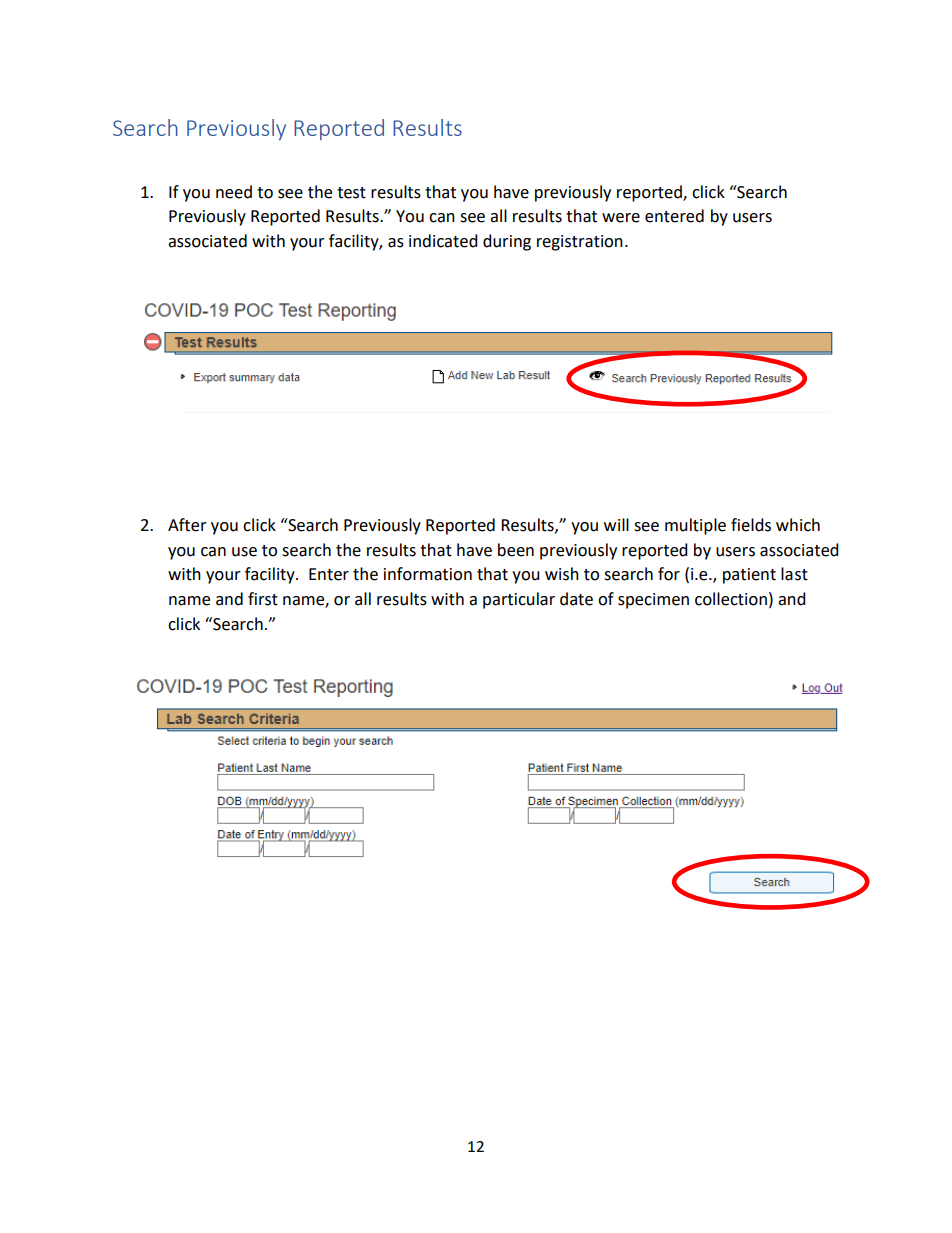  What do you see at coordinates (695, 526) in the screenshot?
I see `multiple` at bounding box center [695, 526].
